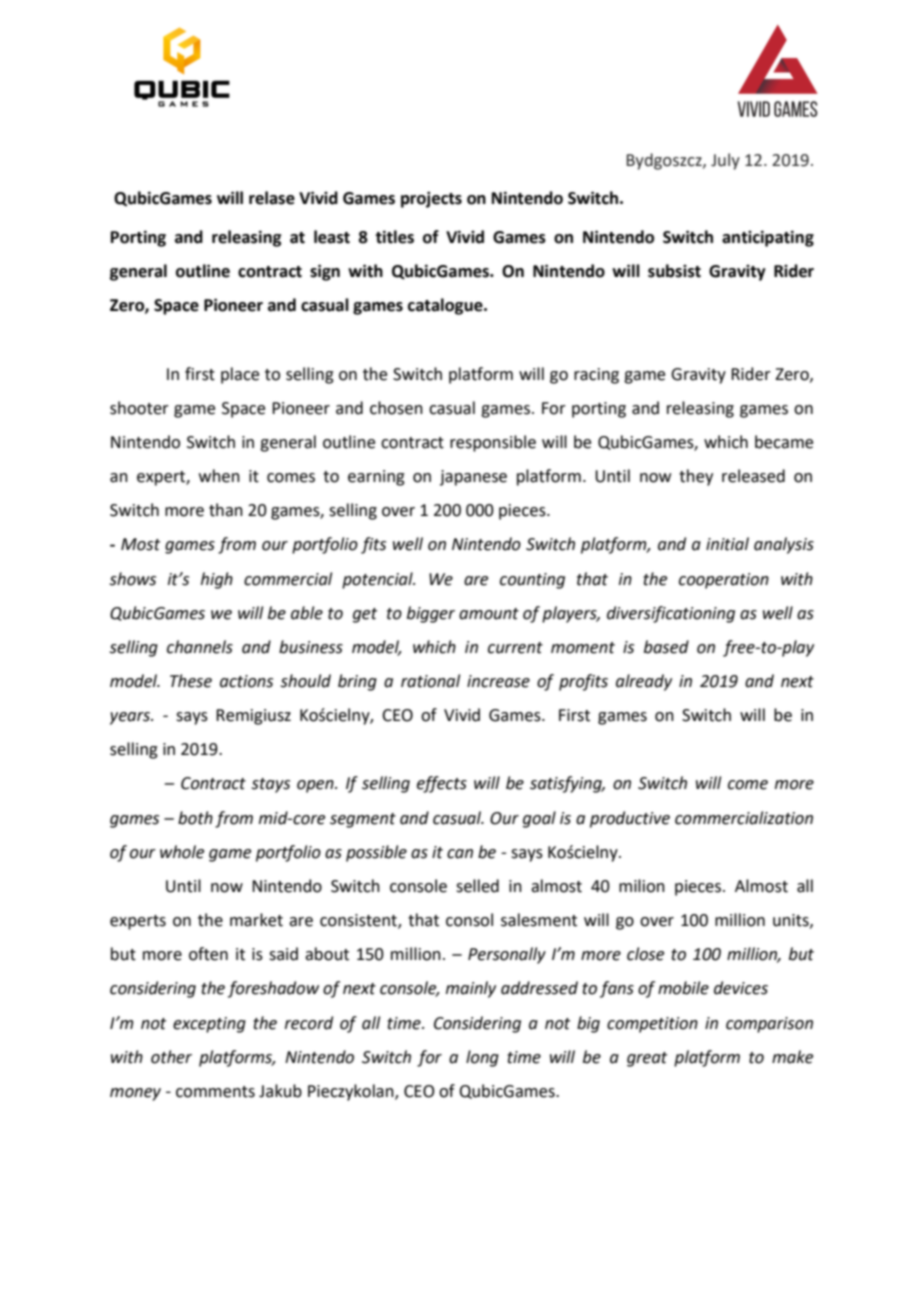 The image size is (924, 1309). I want to click on productive, so click(630, 819).
